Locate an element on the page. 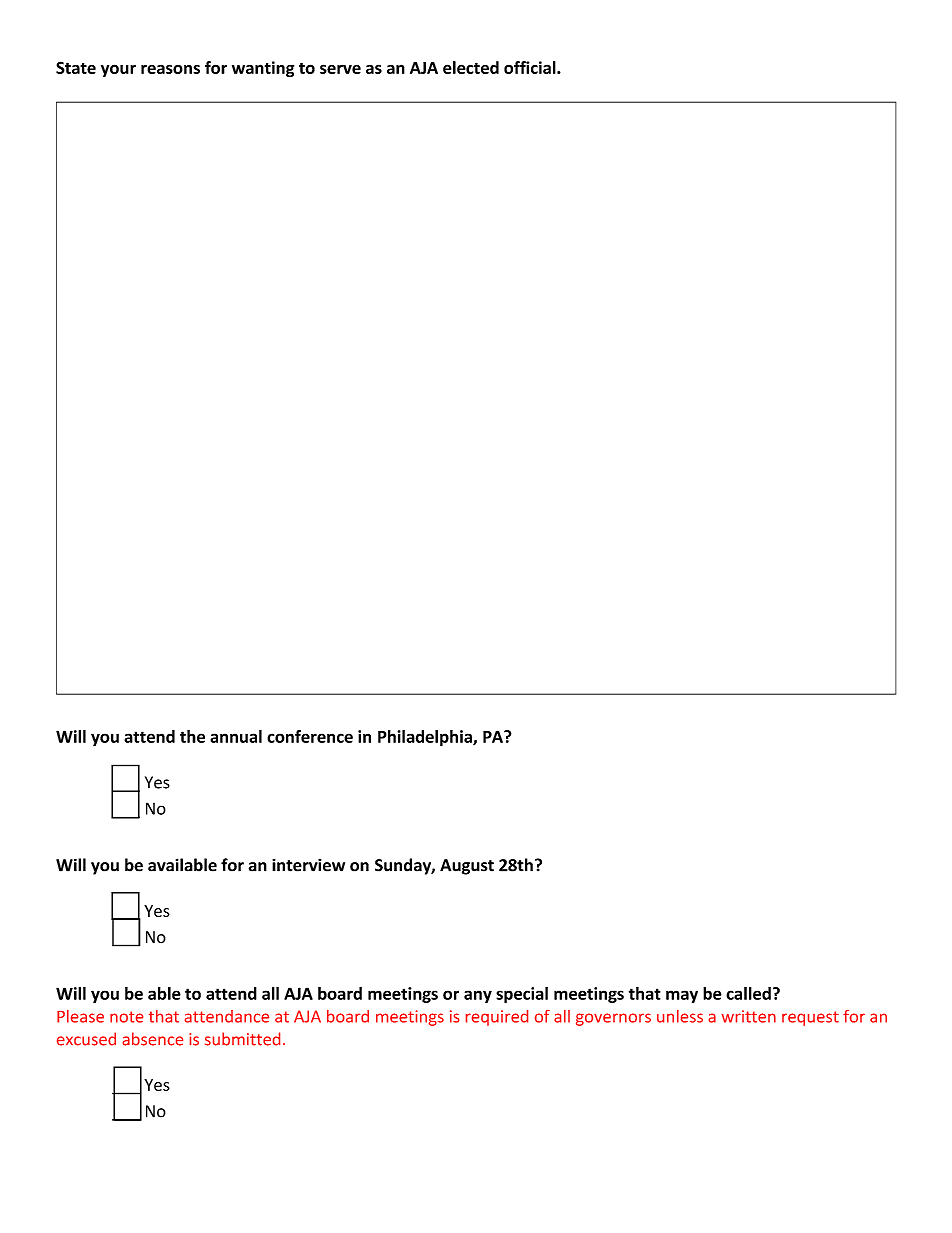 The image size is (952, 1233). elected is located at coordinates (471, 67).
